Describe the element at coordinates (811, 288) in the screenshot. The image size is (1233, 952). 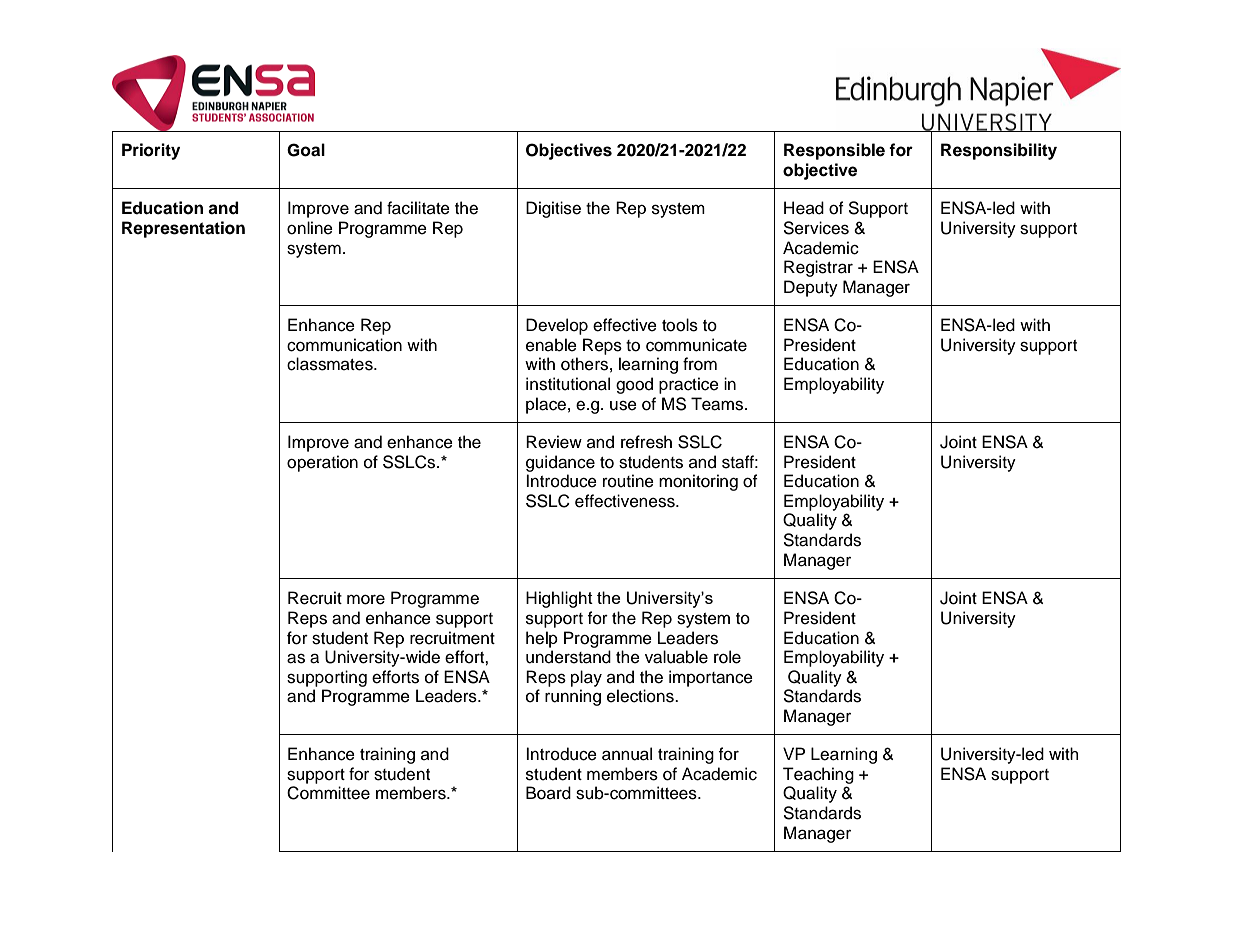
I see `Deputy` at that location.
